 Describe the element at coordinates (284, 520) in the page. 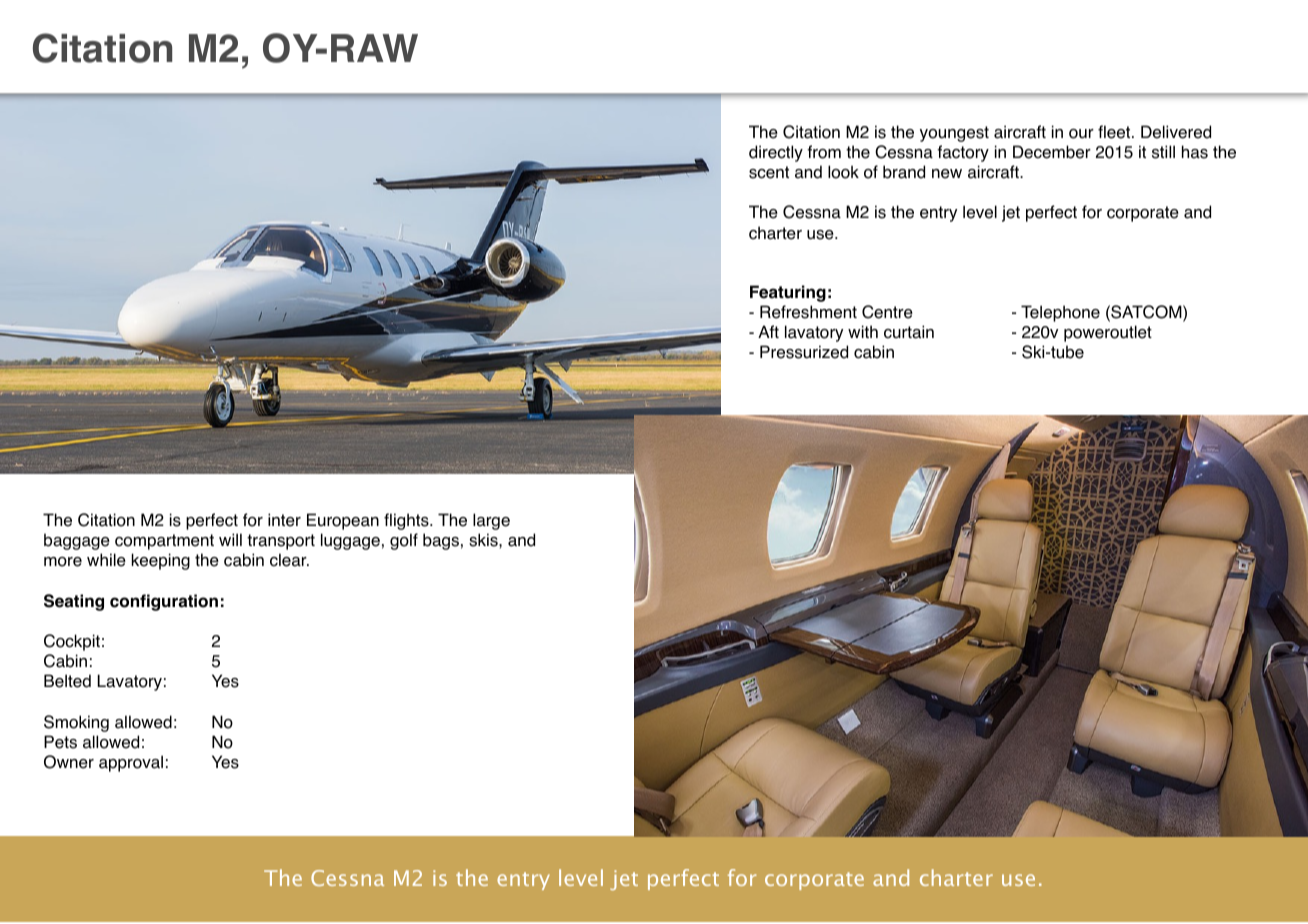

I see `inter` at that location.
